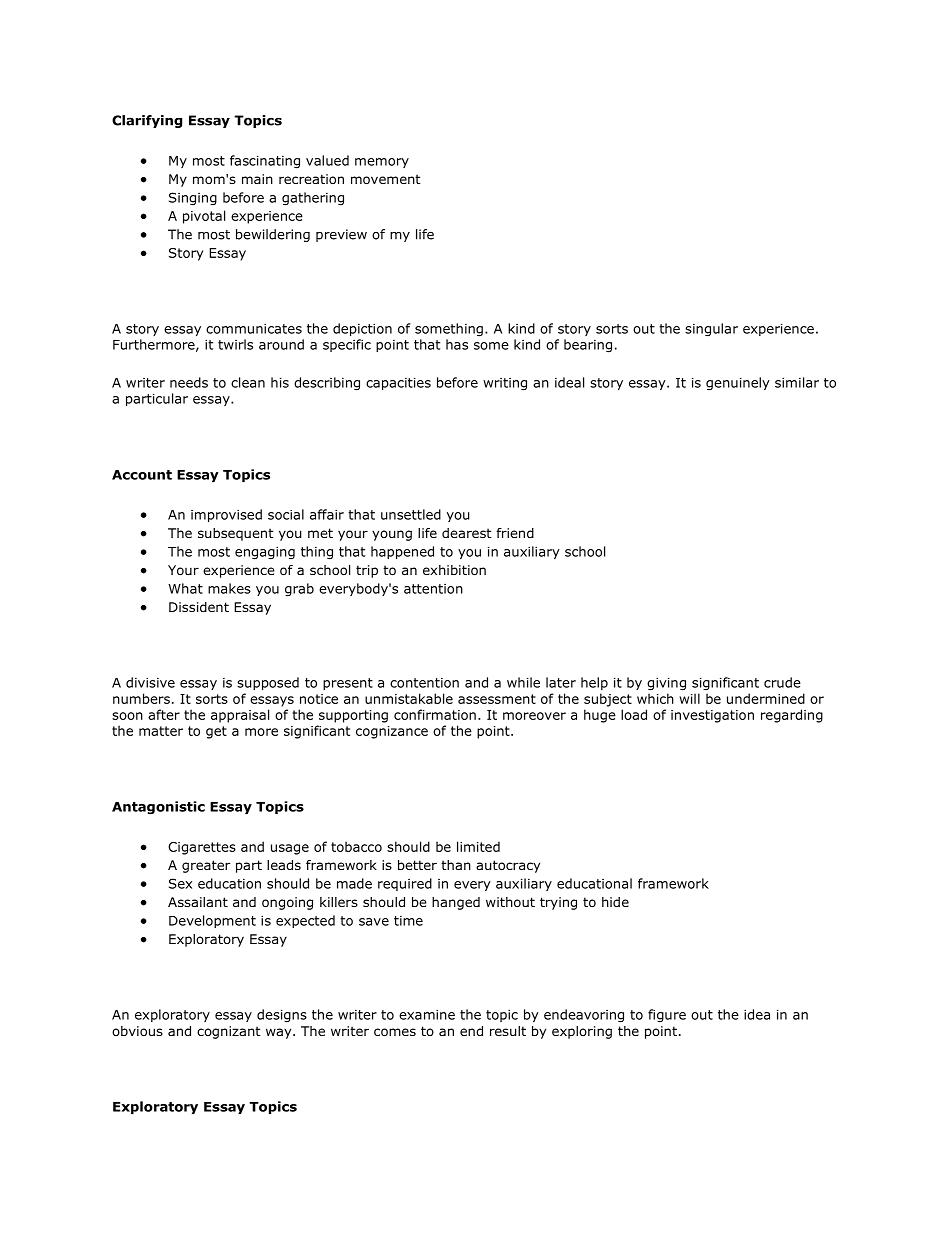 This document has width=952, height=1233. What do you see at coordinates (505, 384) in the document?
I see `writing` at bounding box center [505, 384].
